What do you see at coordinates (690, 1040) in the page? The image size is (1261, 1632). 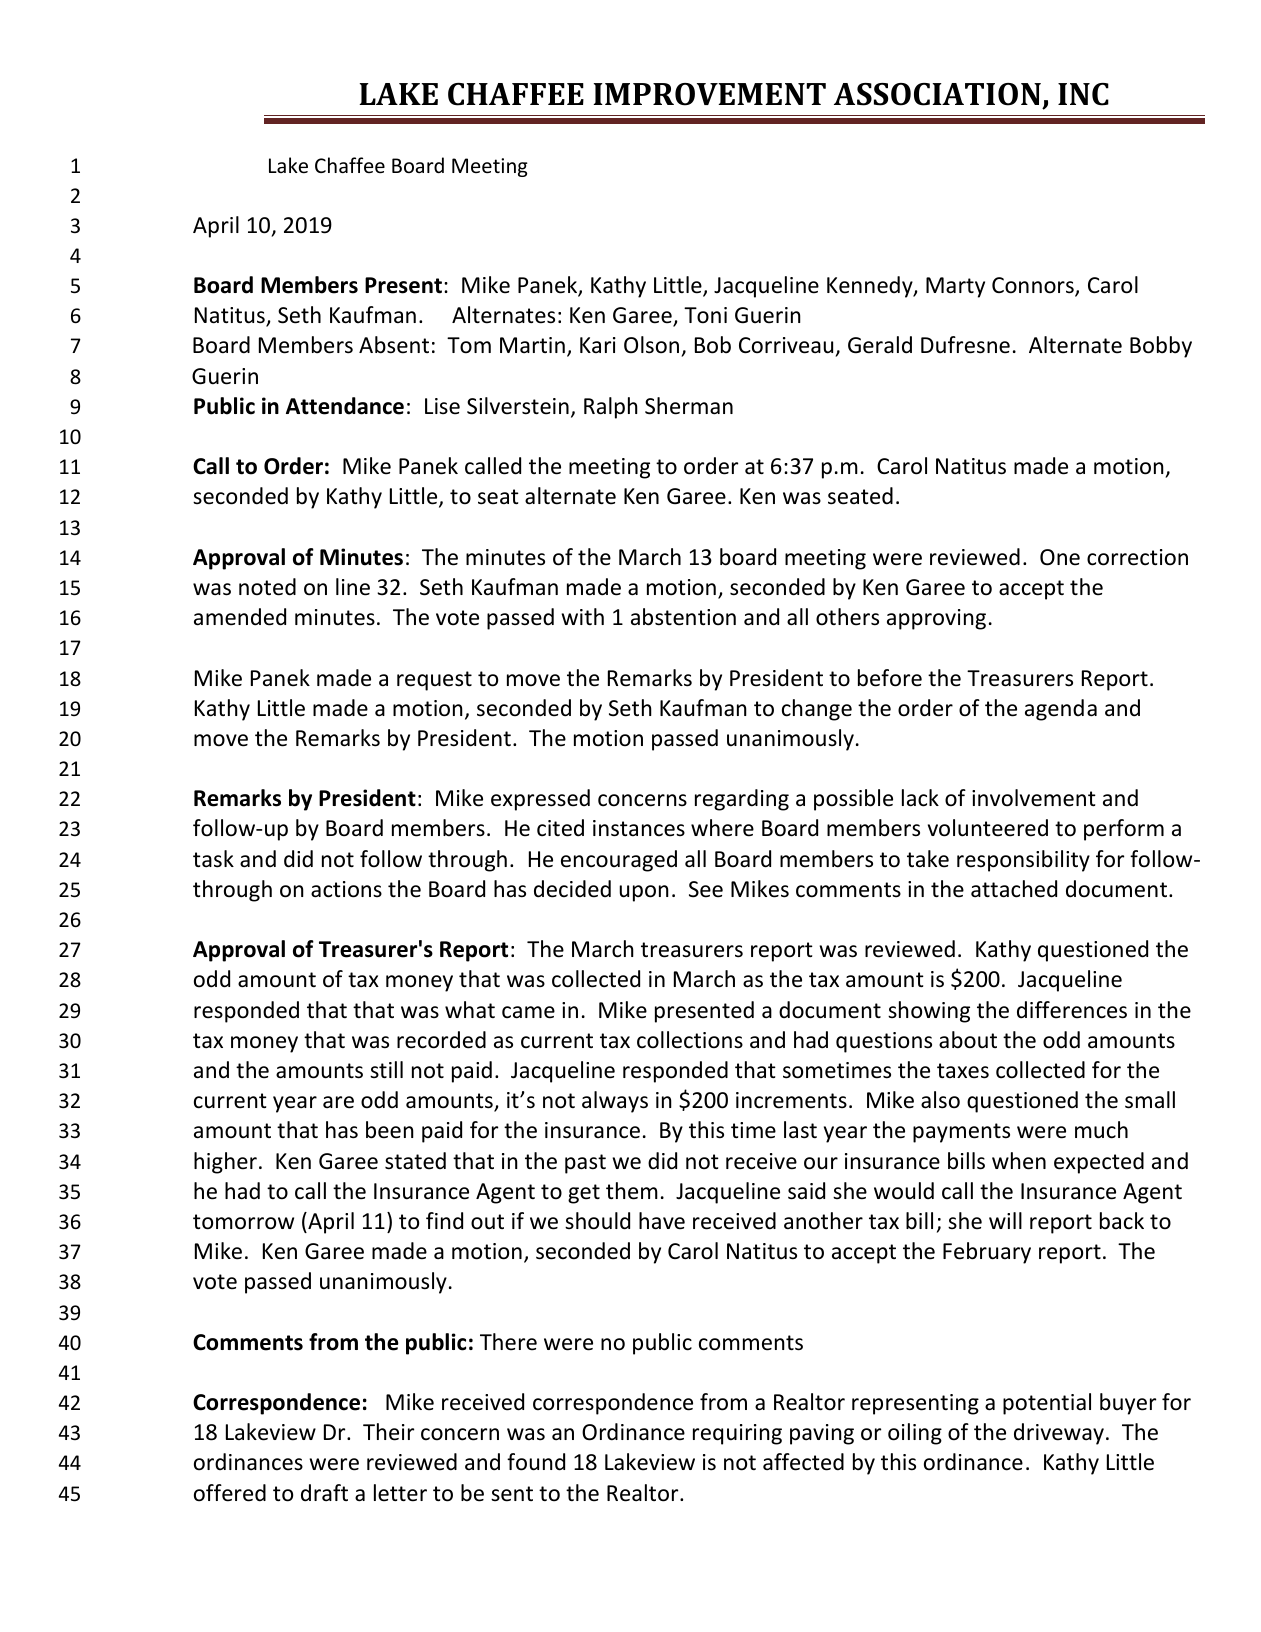 I see `collections` at bounding box center [690, 1040].
